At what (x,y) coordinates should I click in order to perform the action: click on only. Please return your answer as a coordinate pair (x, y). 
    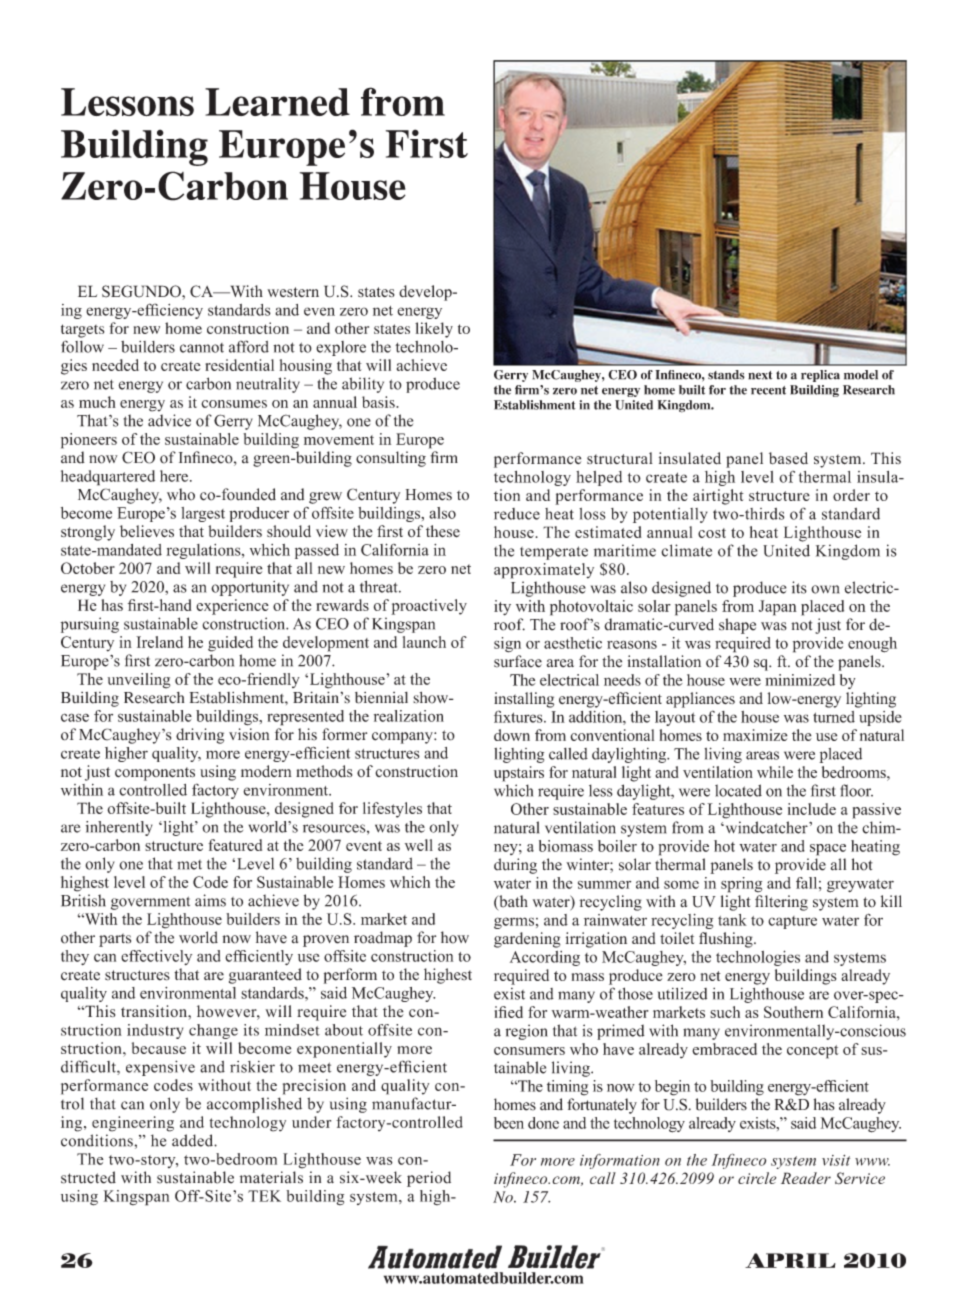
    Looking at the image, I should click on (443, 828).
